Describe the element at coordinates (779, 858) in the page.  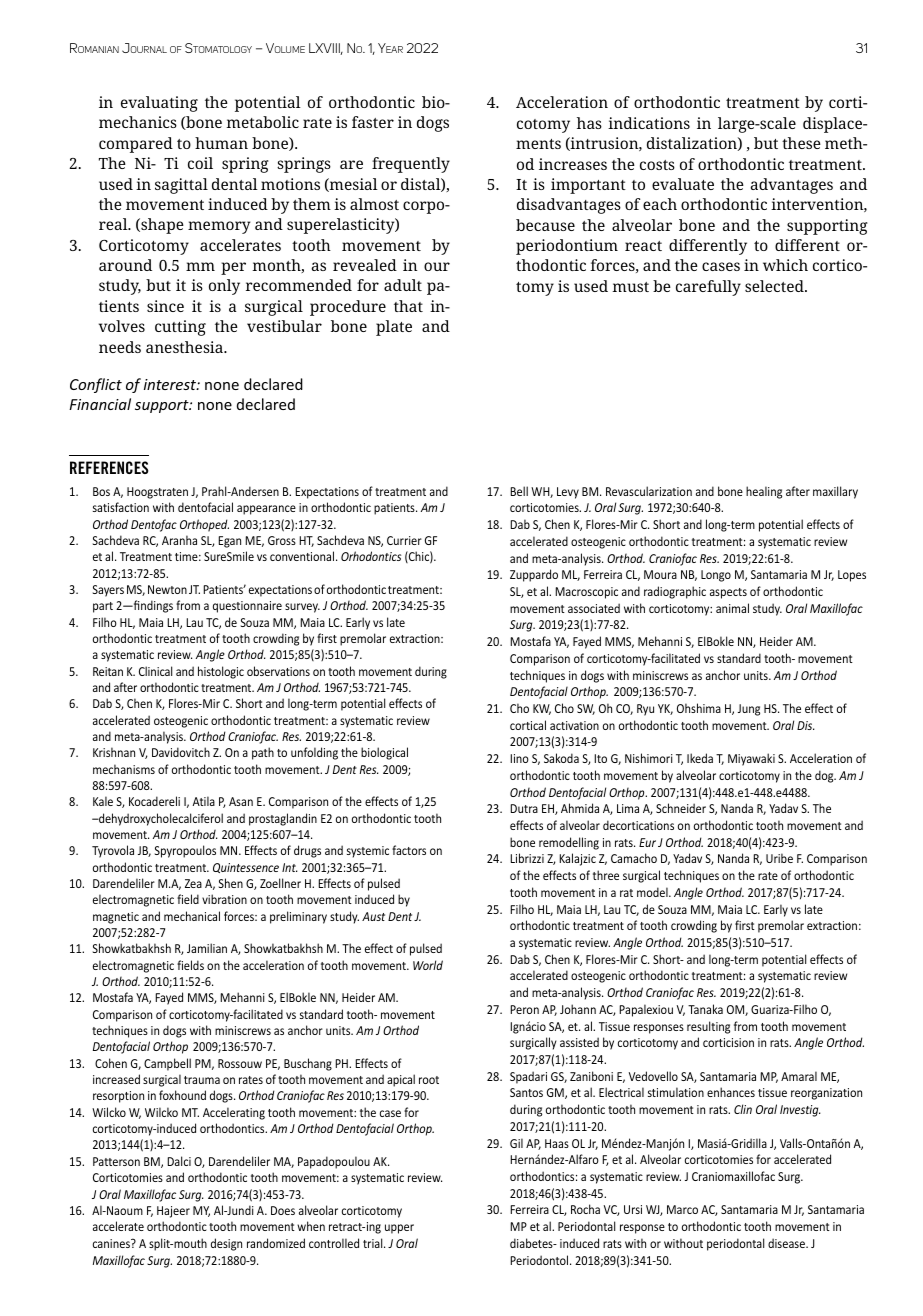
I see `Uribe` at that location.
